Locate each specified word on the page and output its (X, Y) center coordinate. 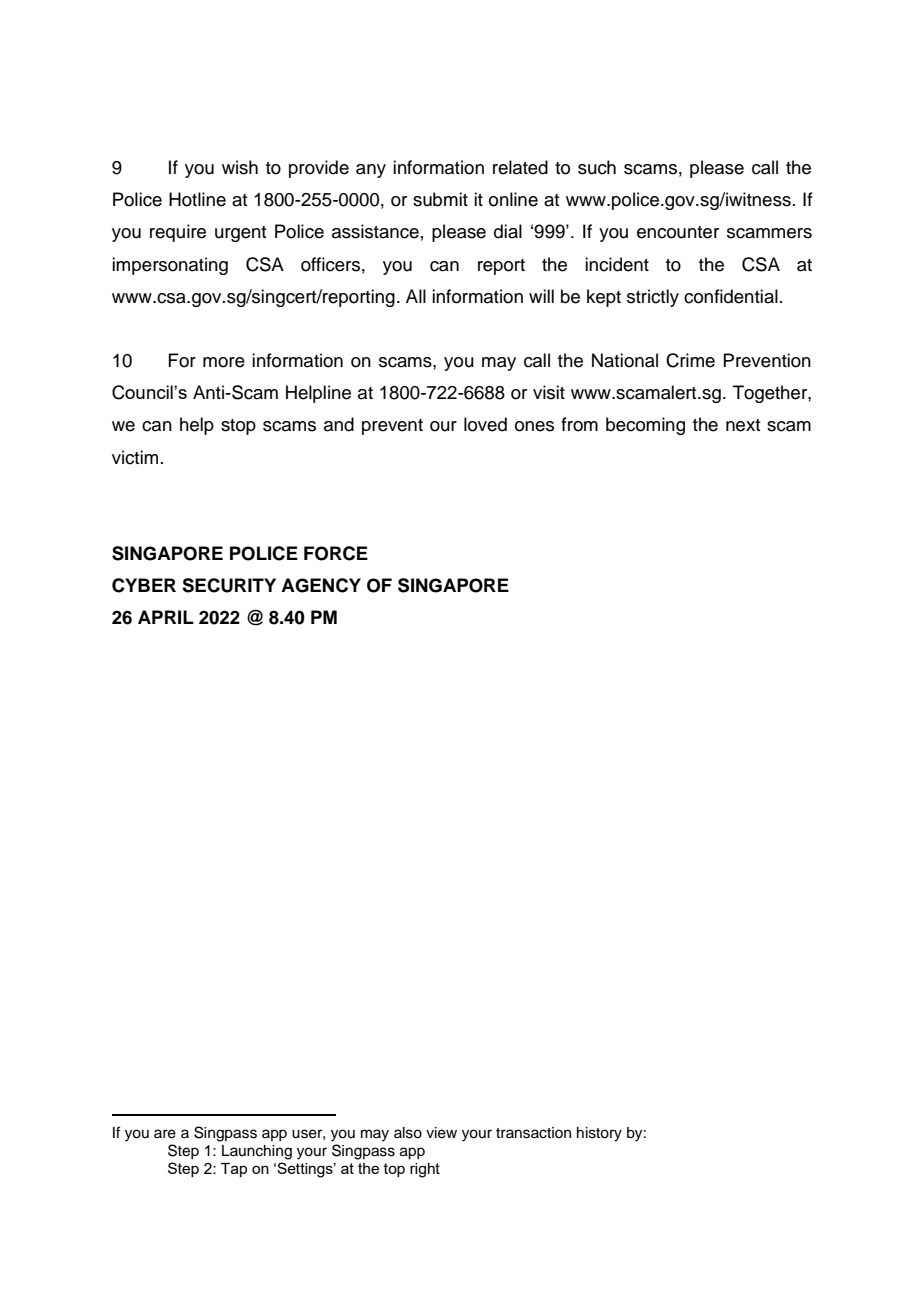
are (165, 1134)
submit (440, 199)
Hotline (197, 199)
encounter (678, 232)
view (441, 1133)
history (599, 1134)
